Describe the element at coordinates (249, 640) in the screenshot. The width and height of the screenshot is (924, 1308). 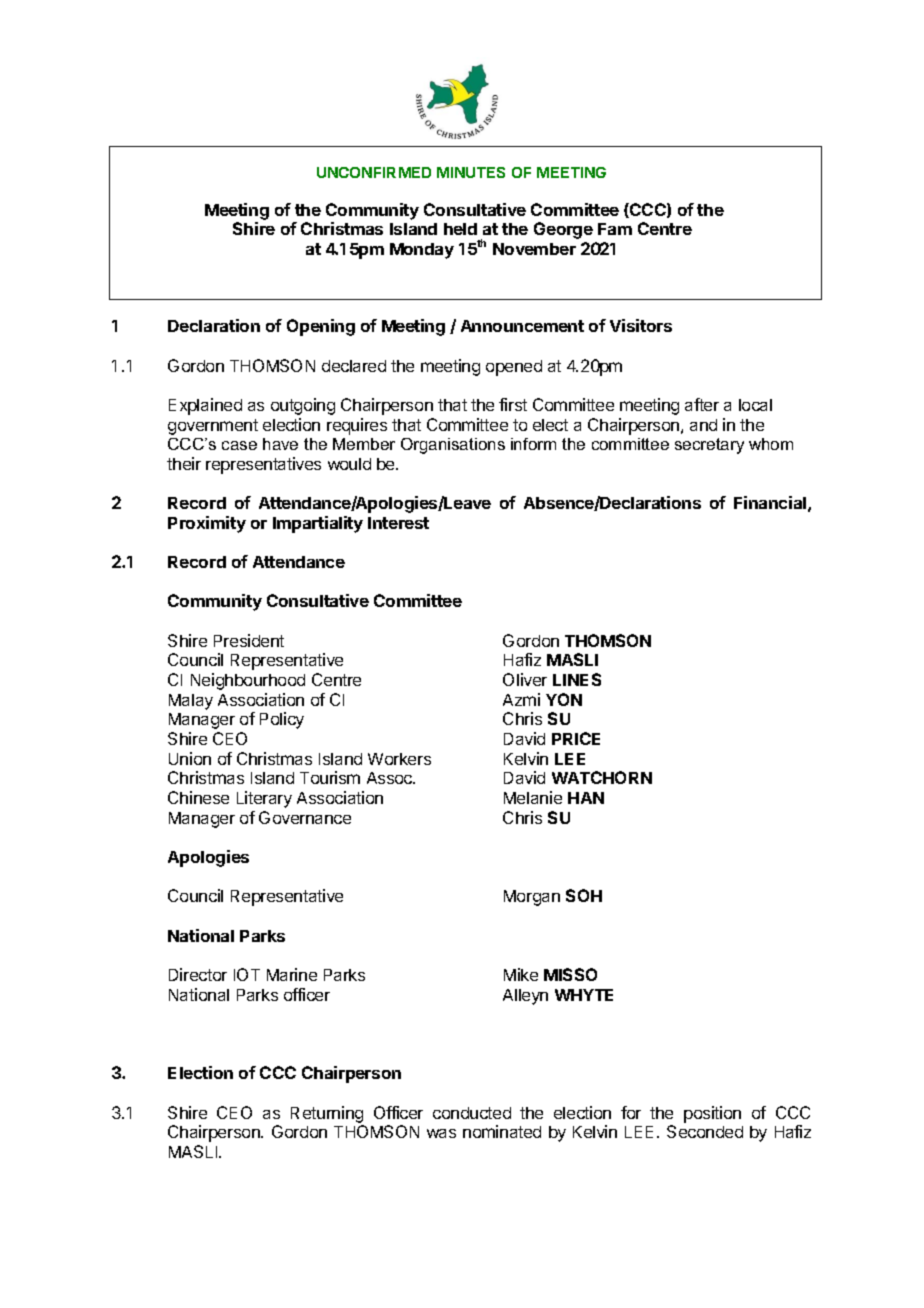
I see `President` at that location.
